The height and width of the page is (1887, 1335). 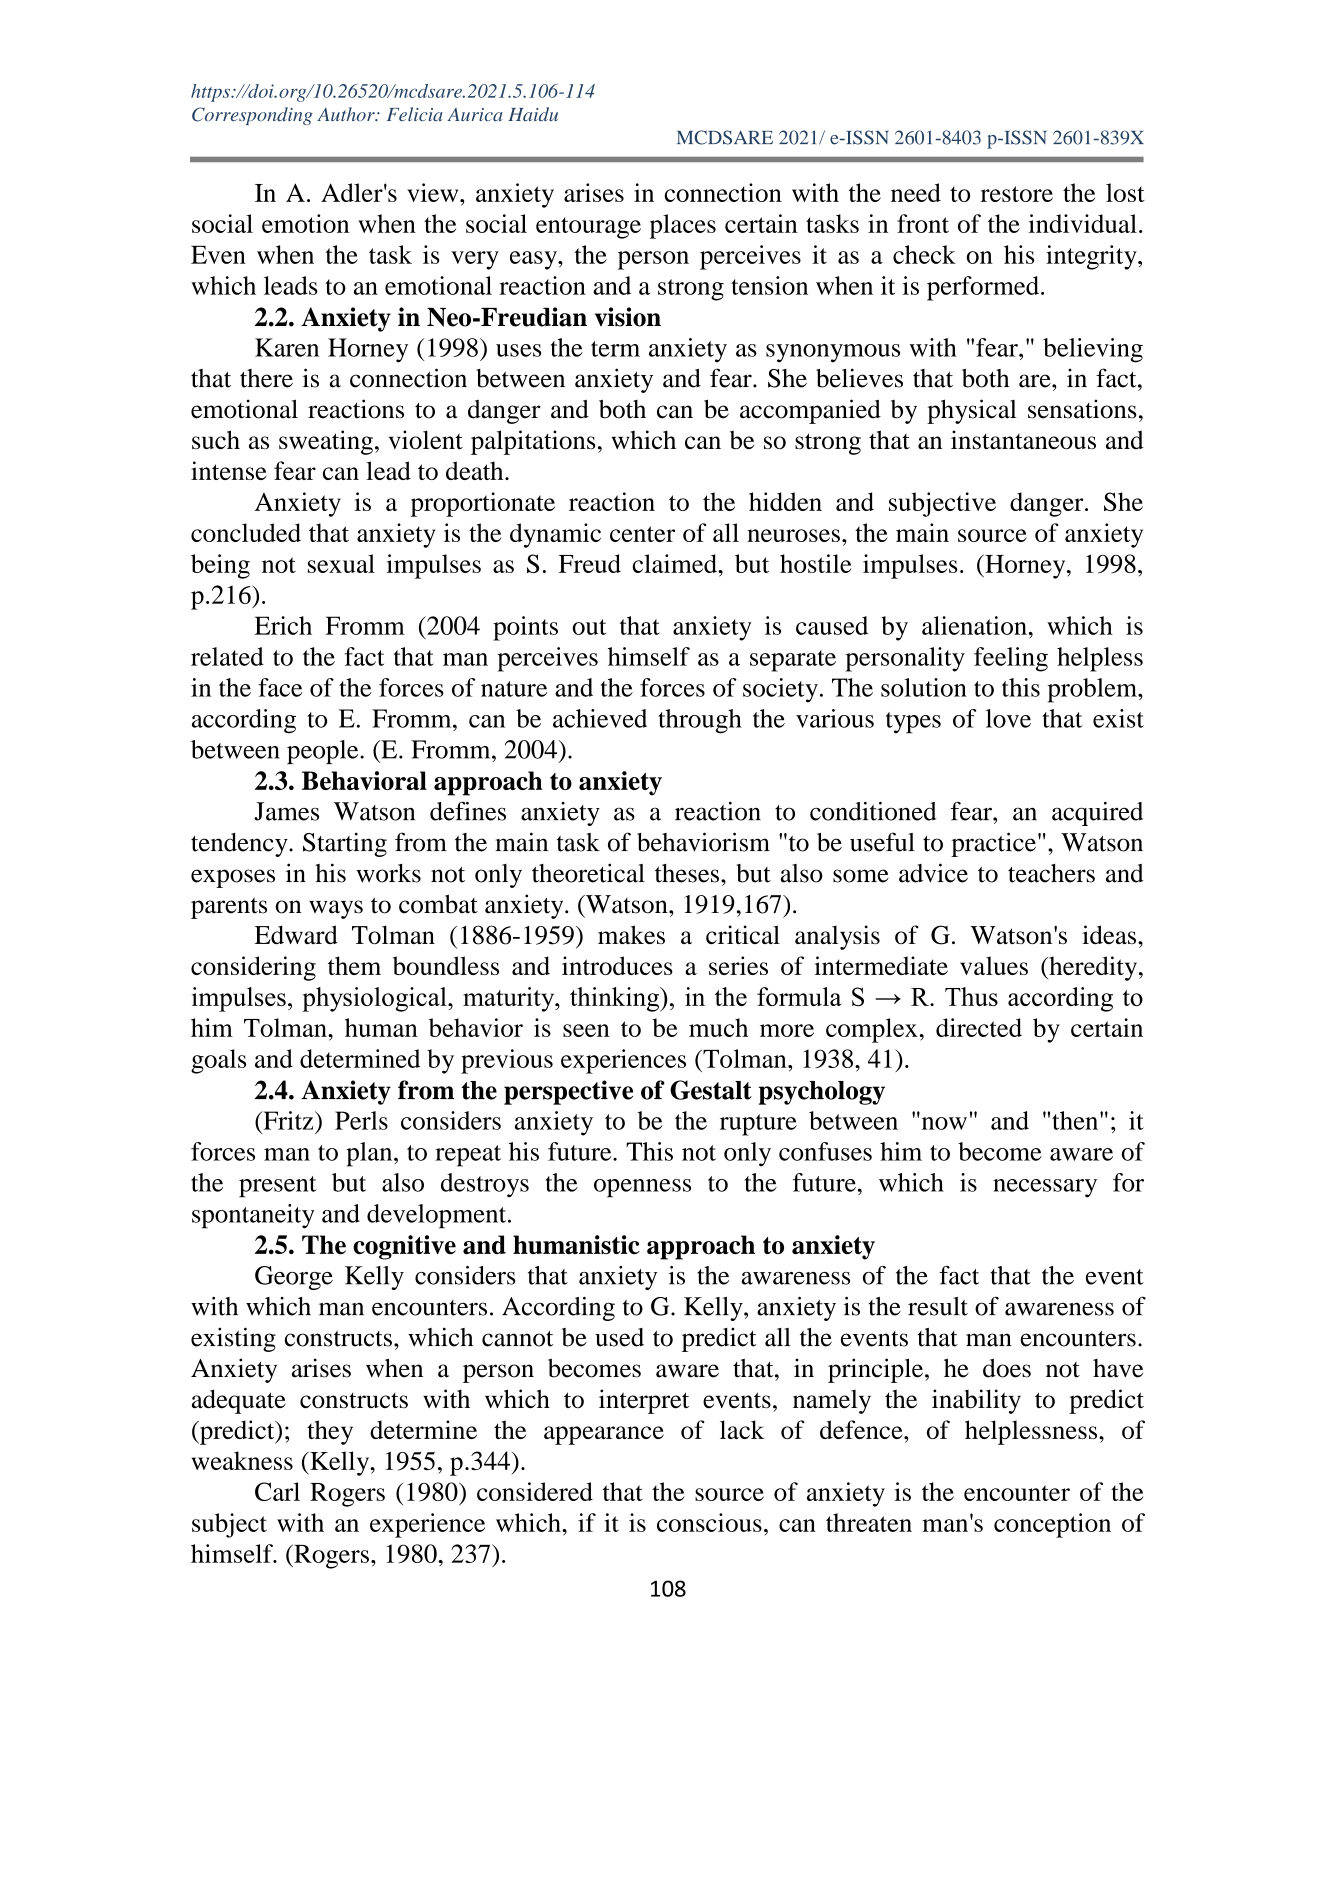 What do you see at coordinates (1016, 194) in the page?
I see `restore` at bounding box center [1016, 194].
